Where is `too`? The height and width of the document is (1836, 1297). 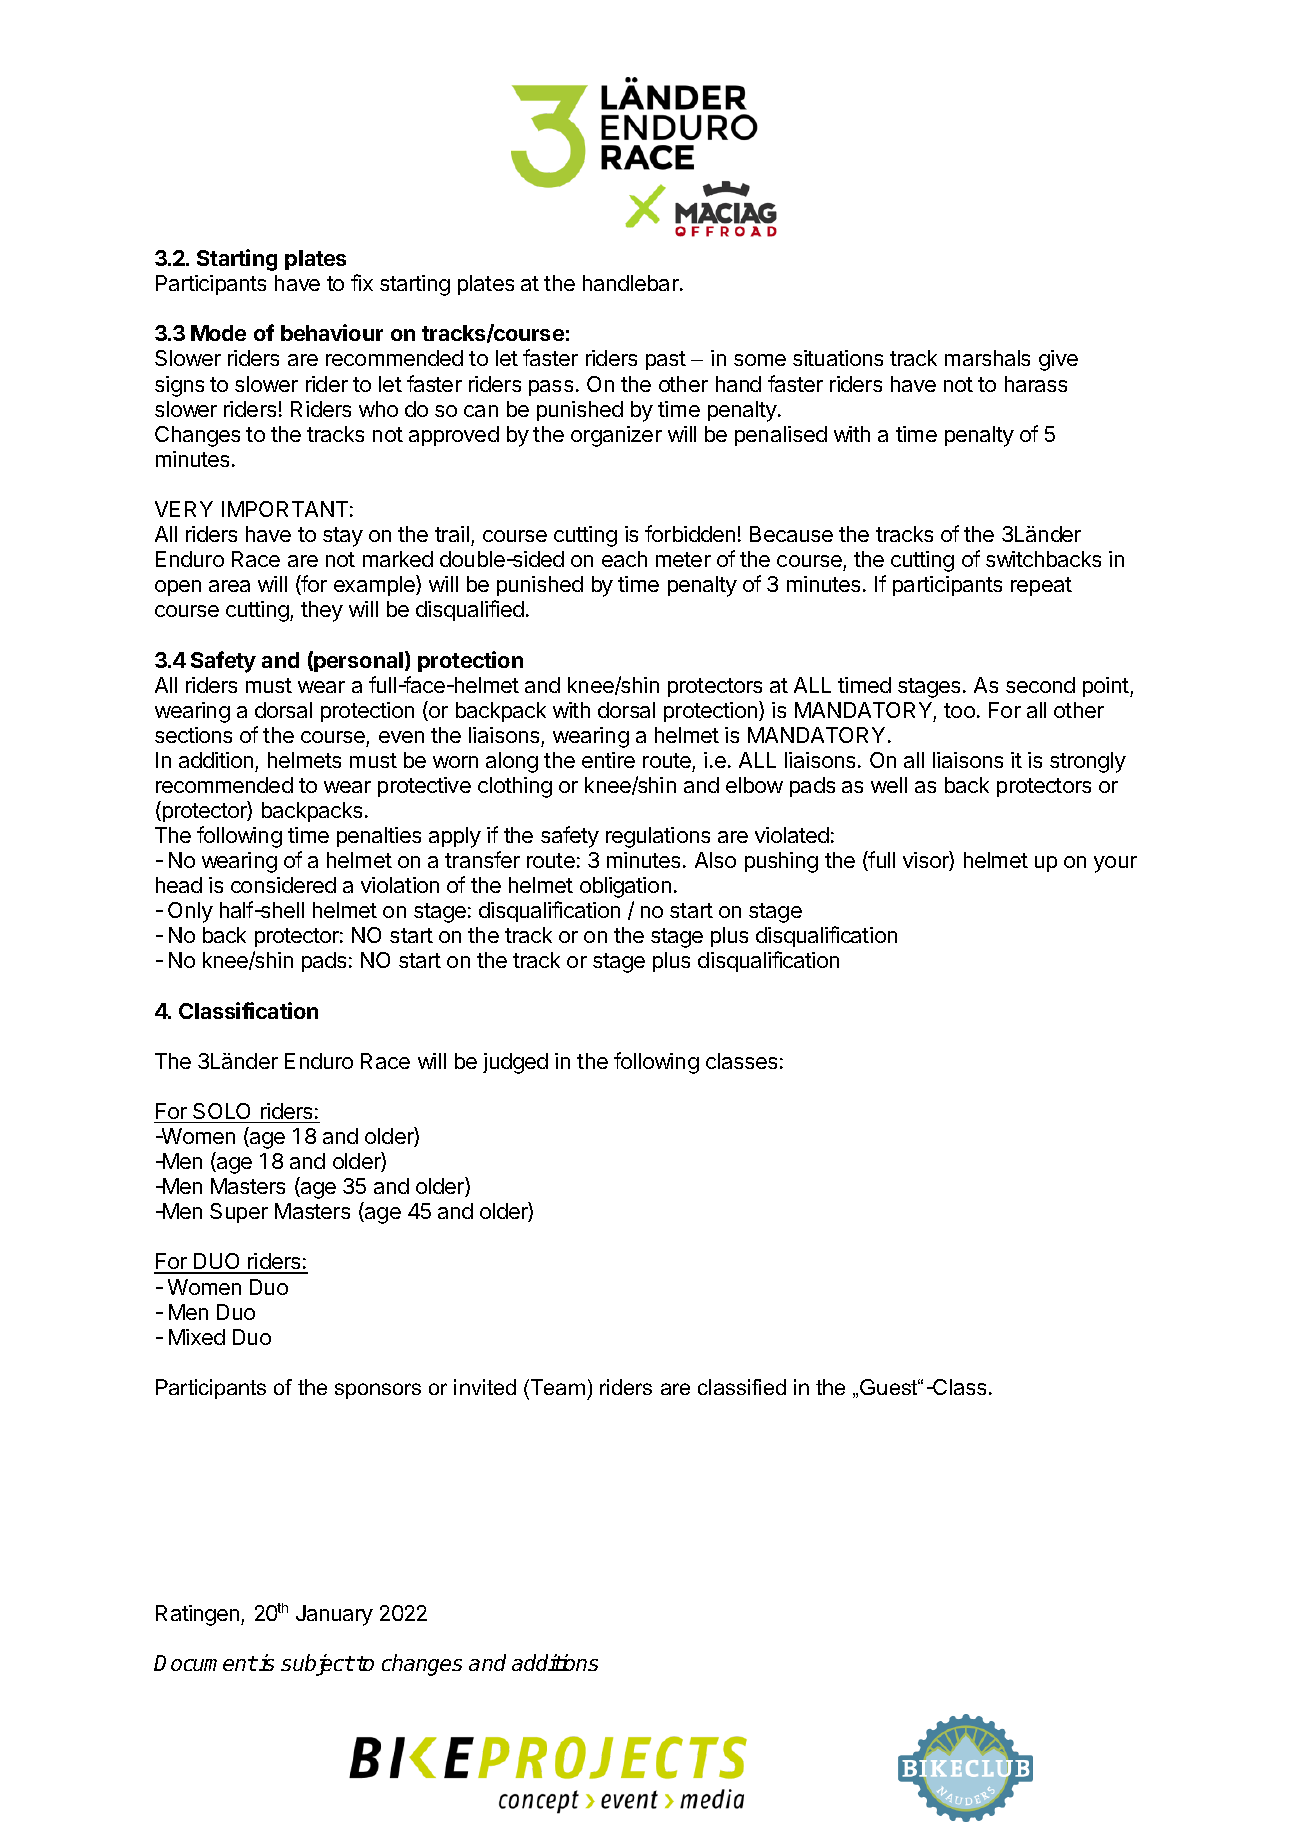
too is located at coordinates (959, 710).
